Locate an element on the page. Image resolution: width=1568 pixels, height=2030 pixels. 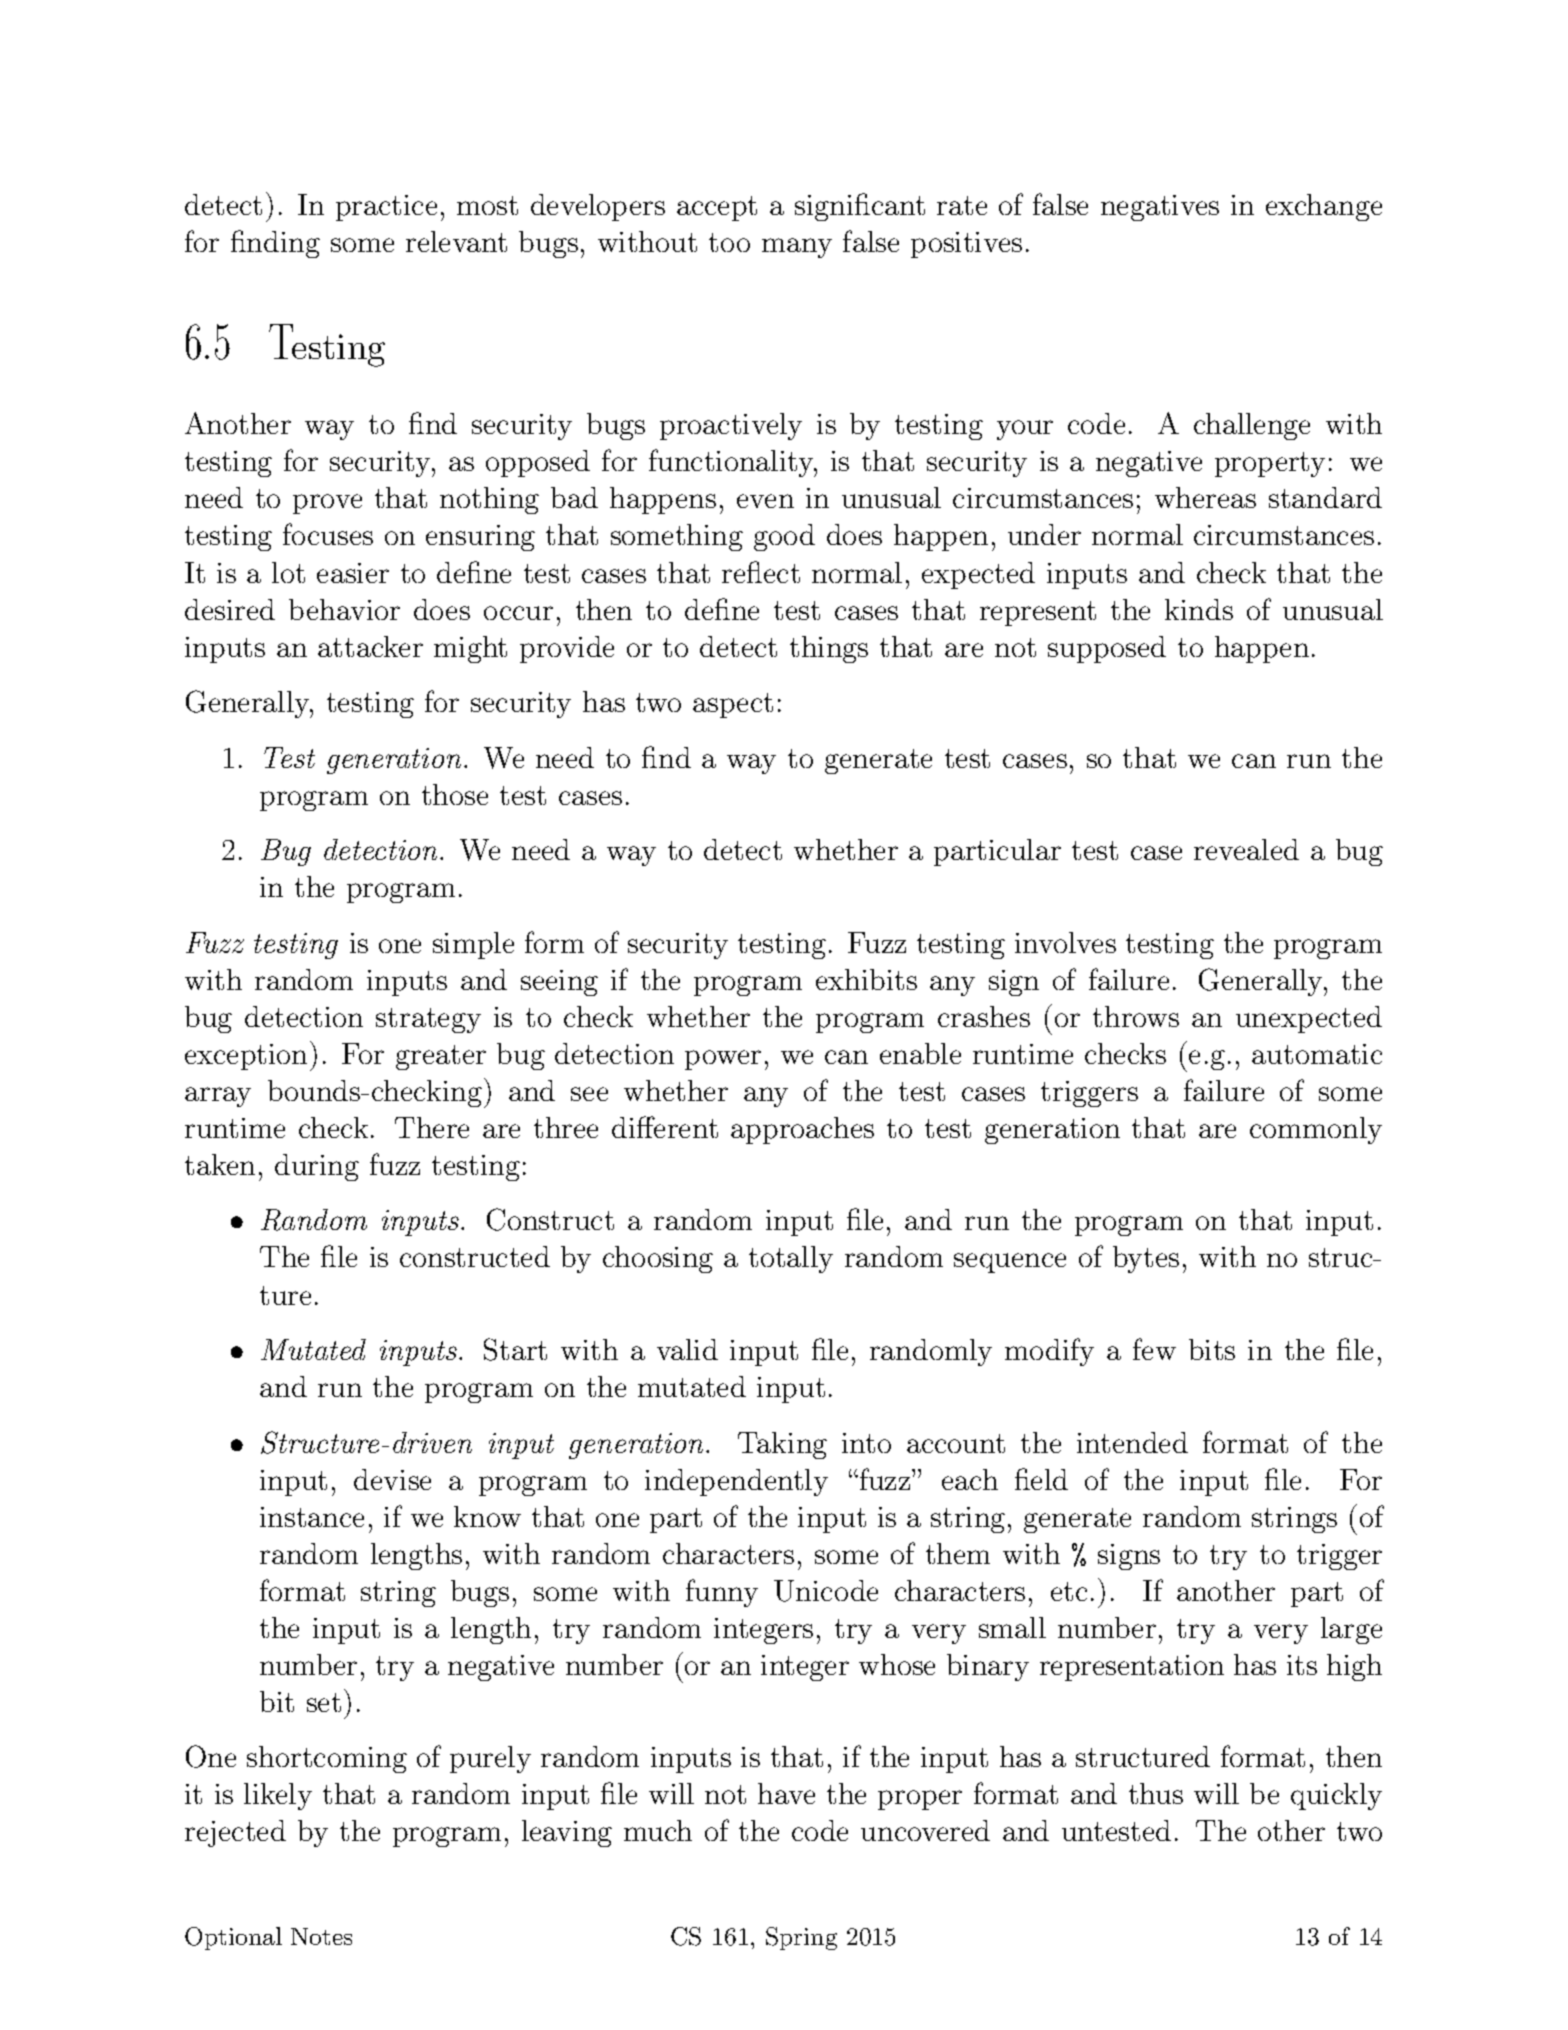
valid is located at coordinates (687, 1349).
